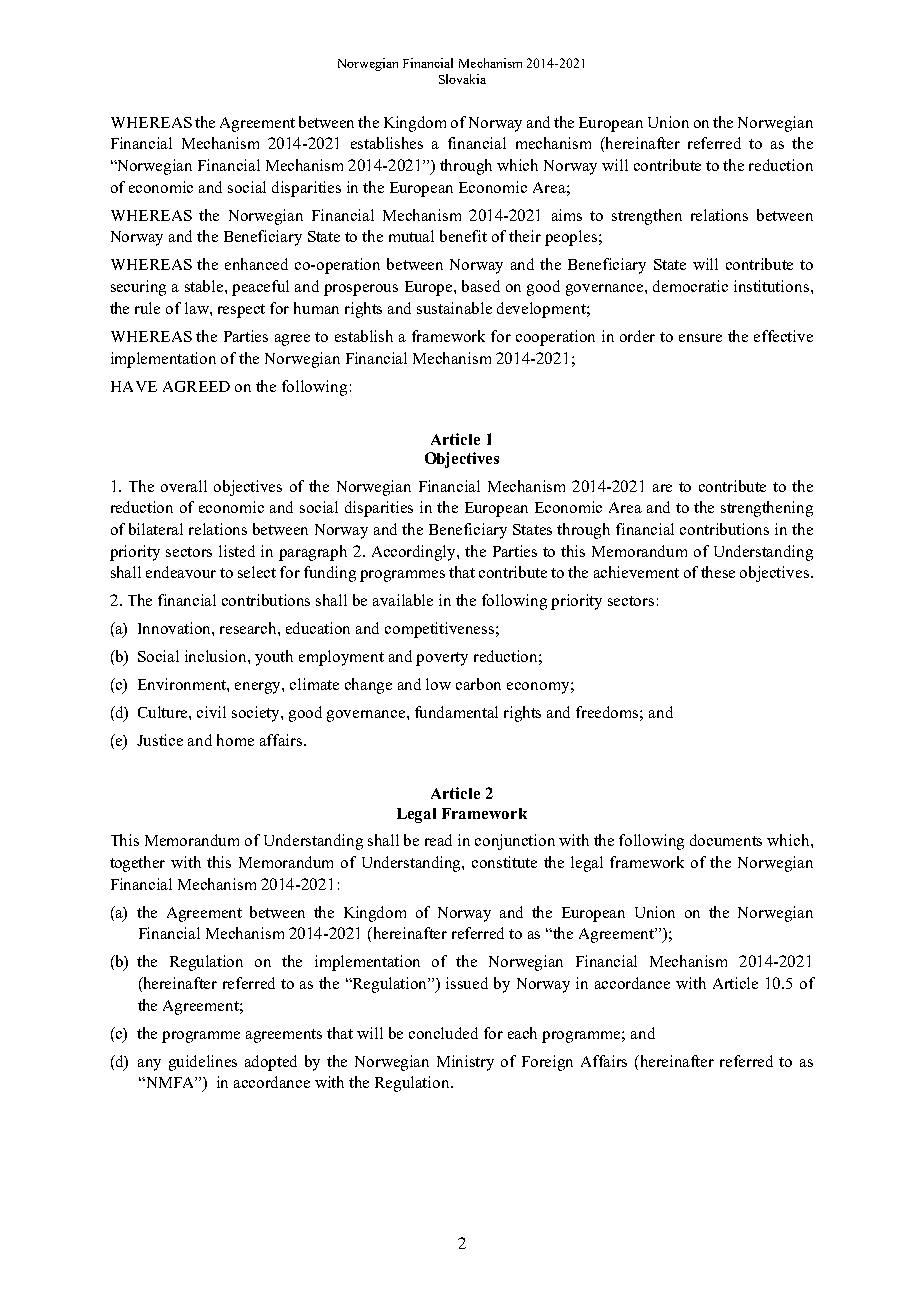 This screenshot has width=924, height=1308. What do you see at coordinates (198, 308) in the screenshot?
I see `law` at bounding box center [198, 308].
